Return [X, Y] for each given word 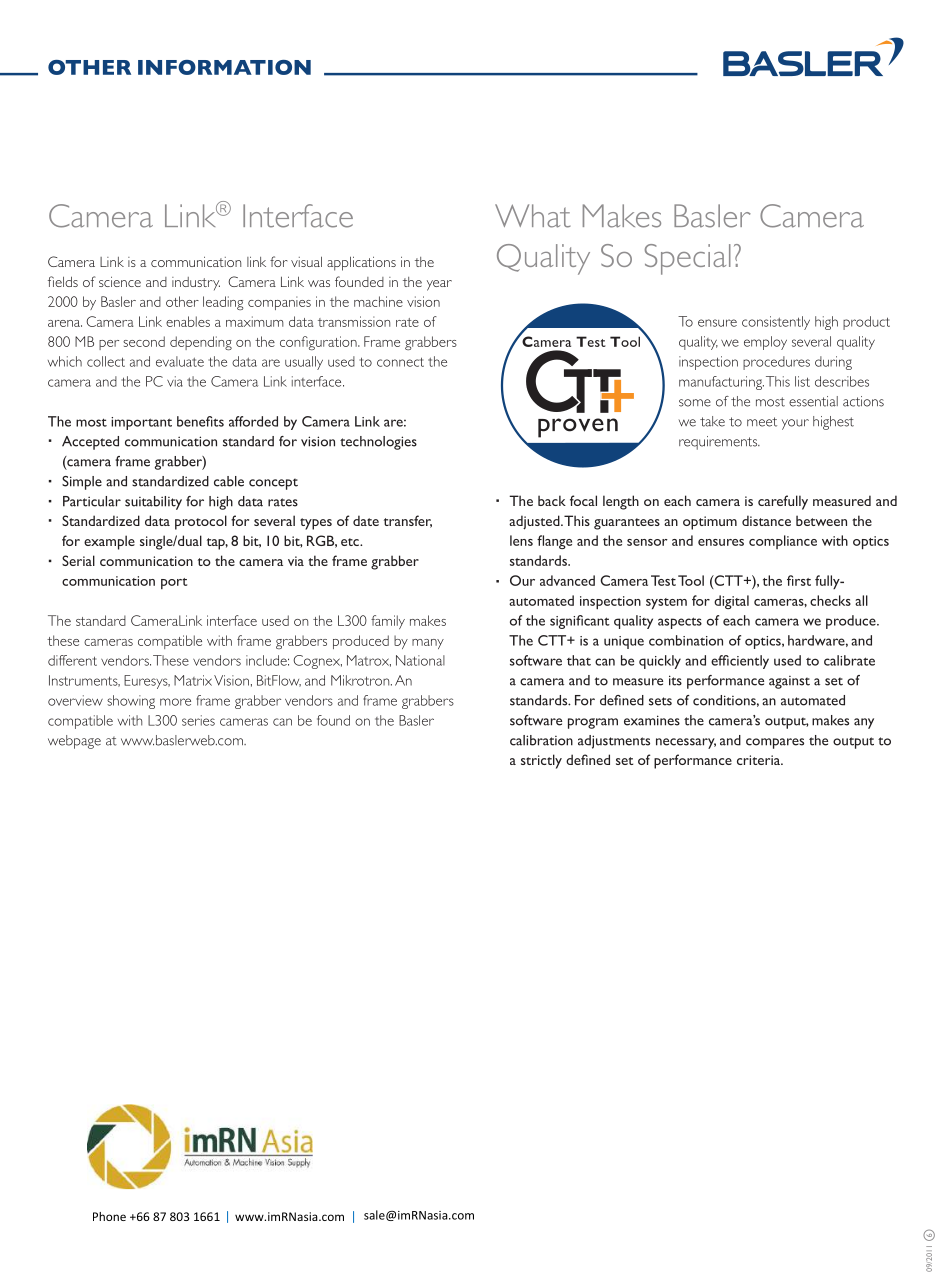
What [533, 216]
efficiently [740, 662]
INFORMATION [224, 67]
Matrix [193, 680]
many [428, 644]
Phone [109, 1216]
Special [688, 259]
